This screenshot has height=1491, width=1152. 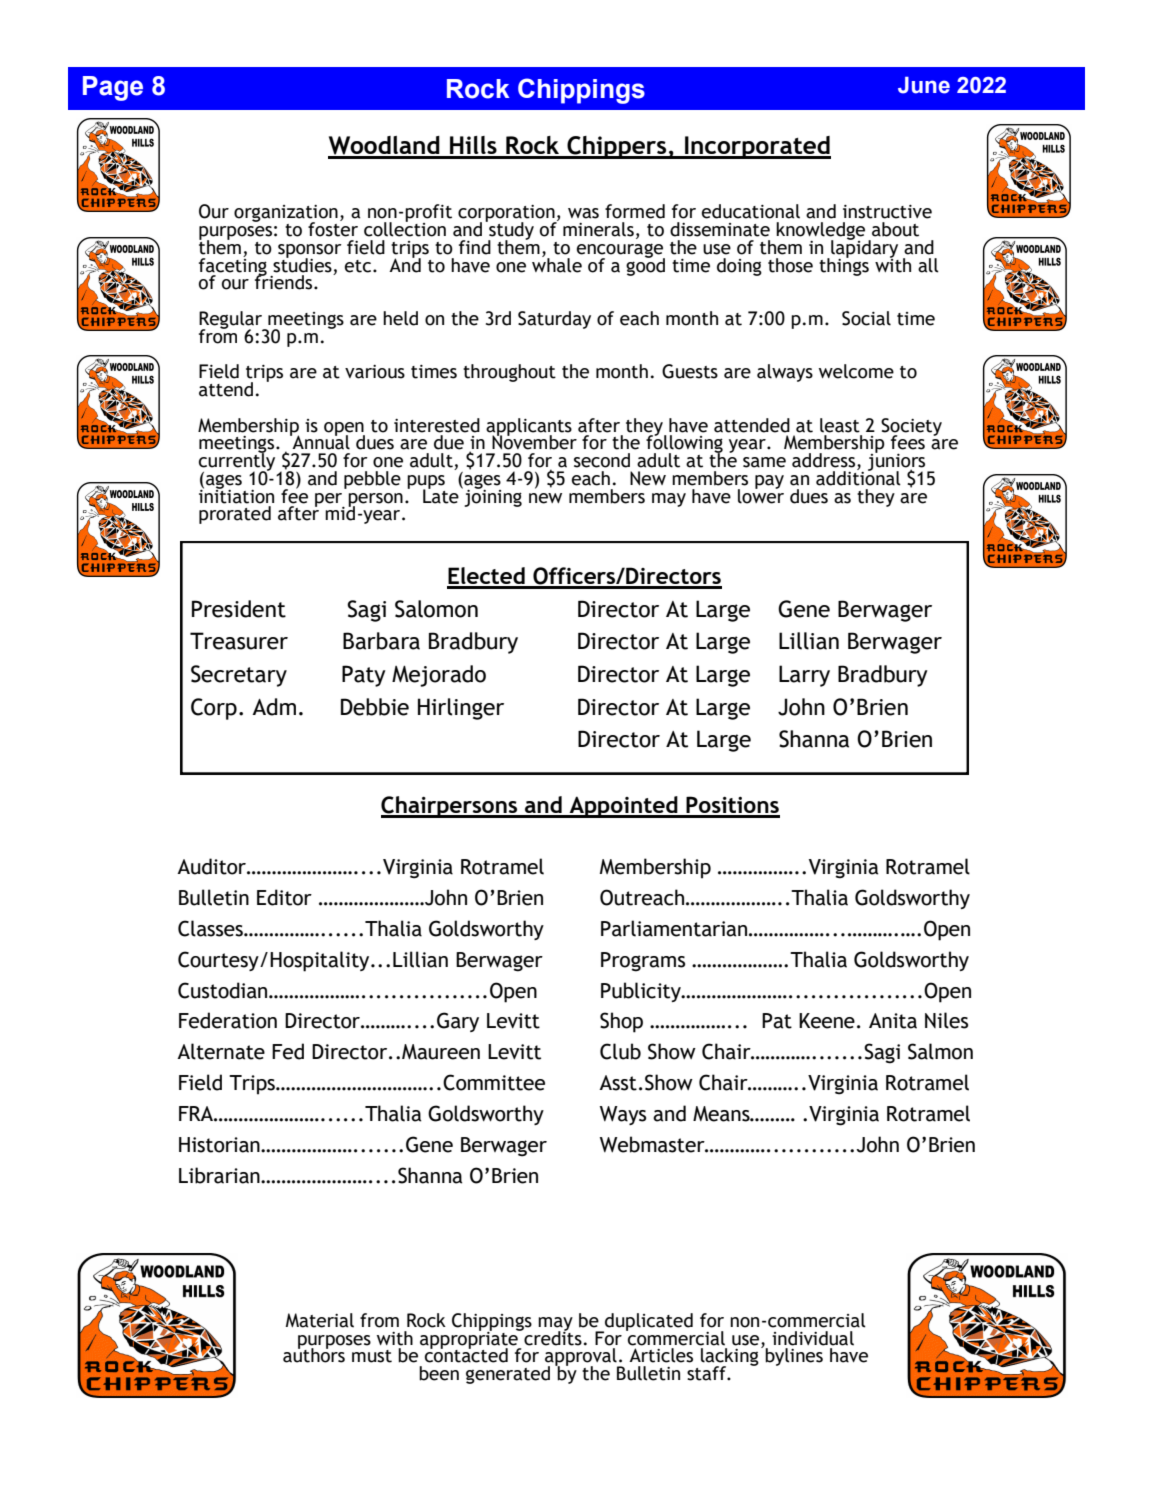 I want to click on joining, so click(x=493, y=496).
